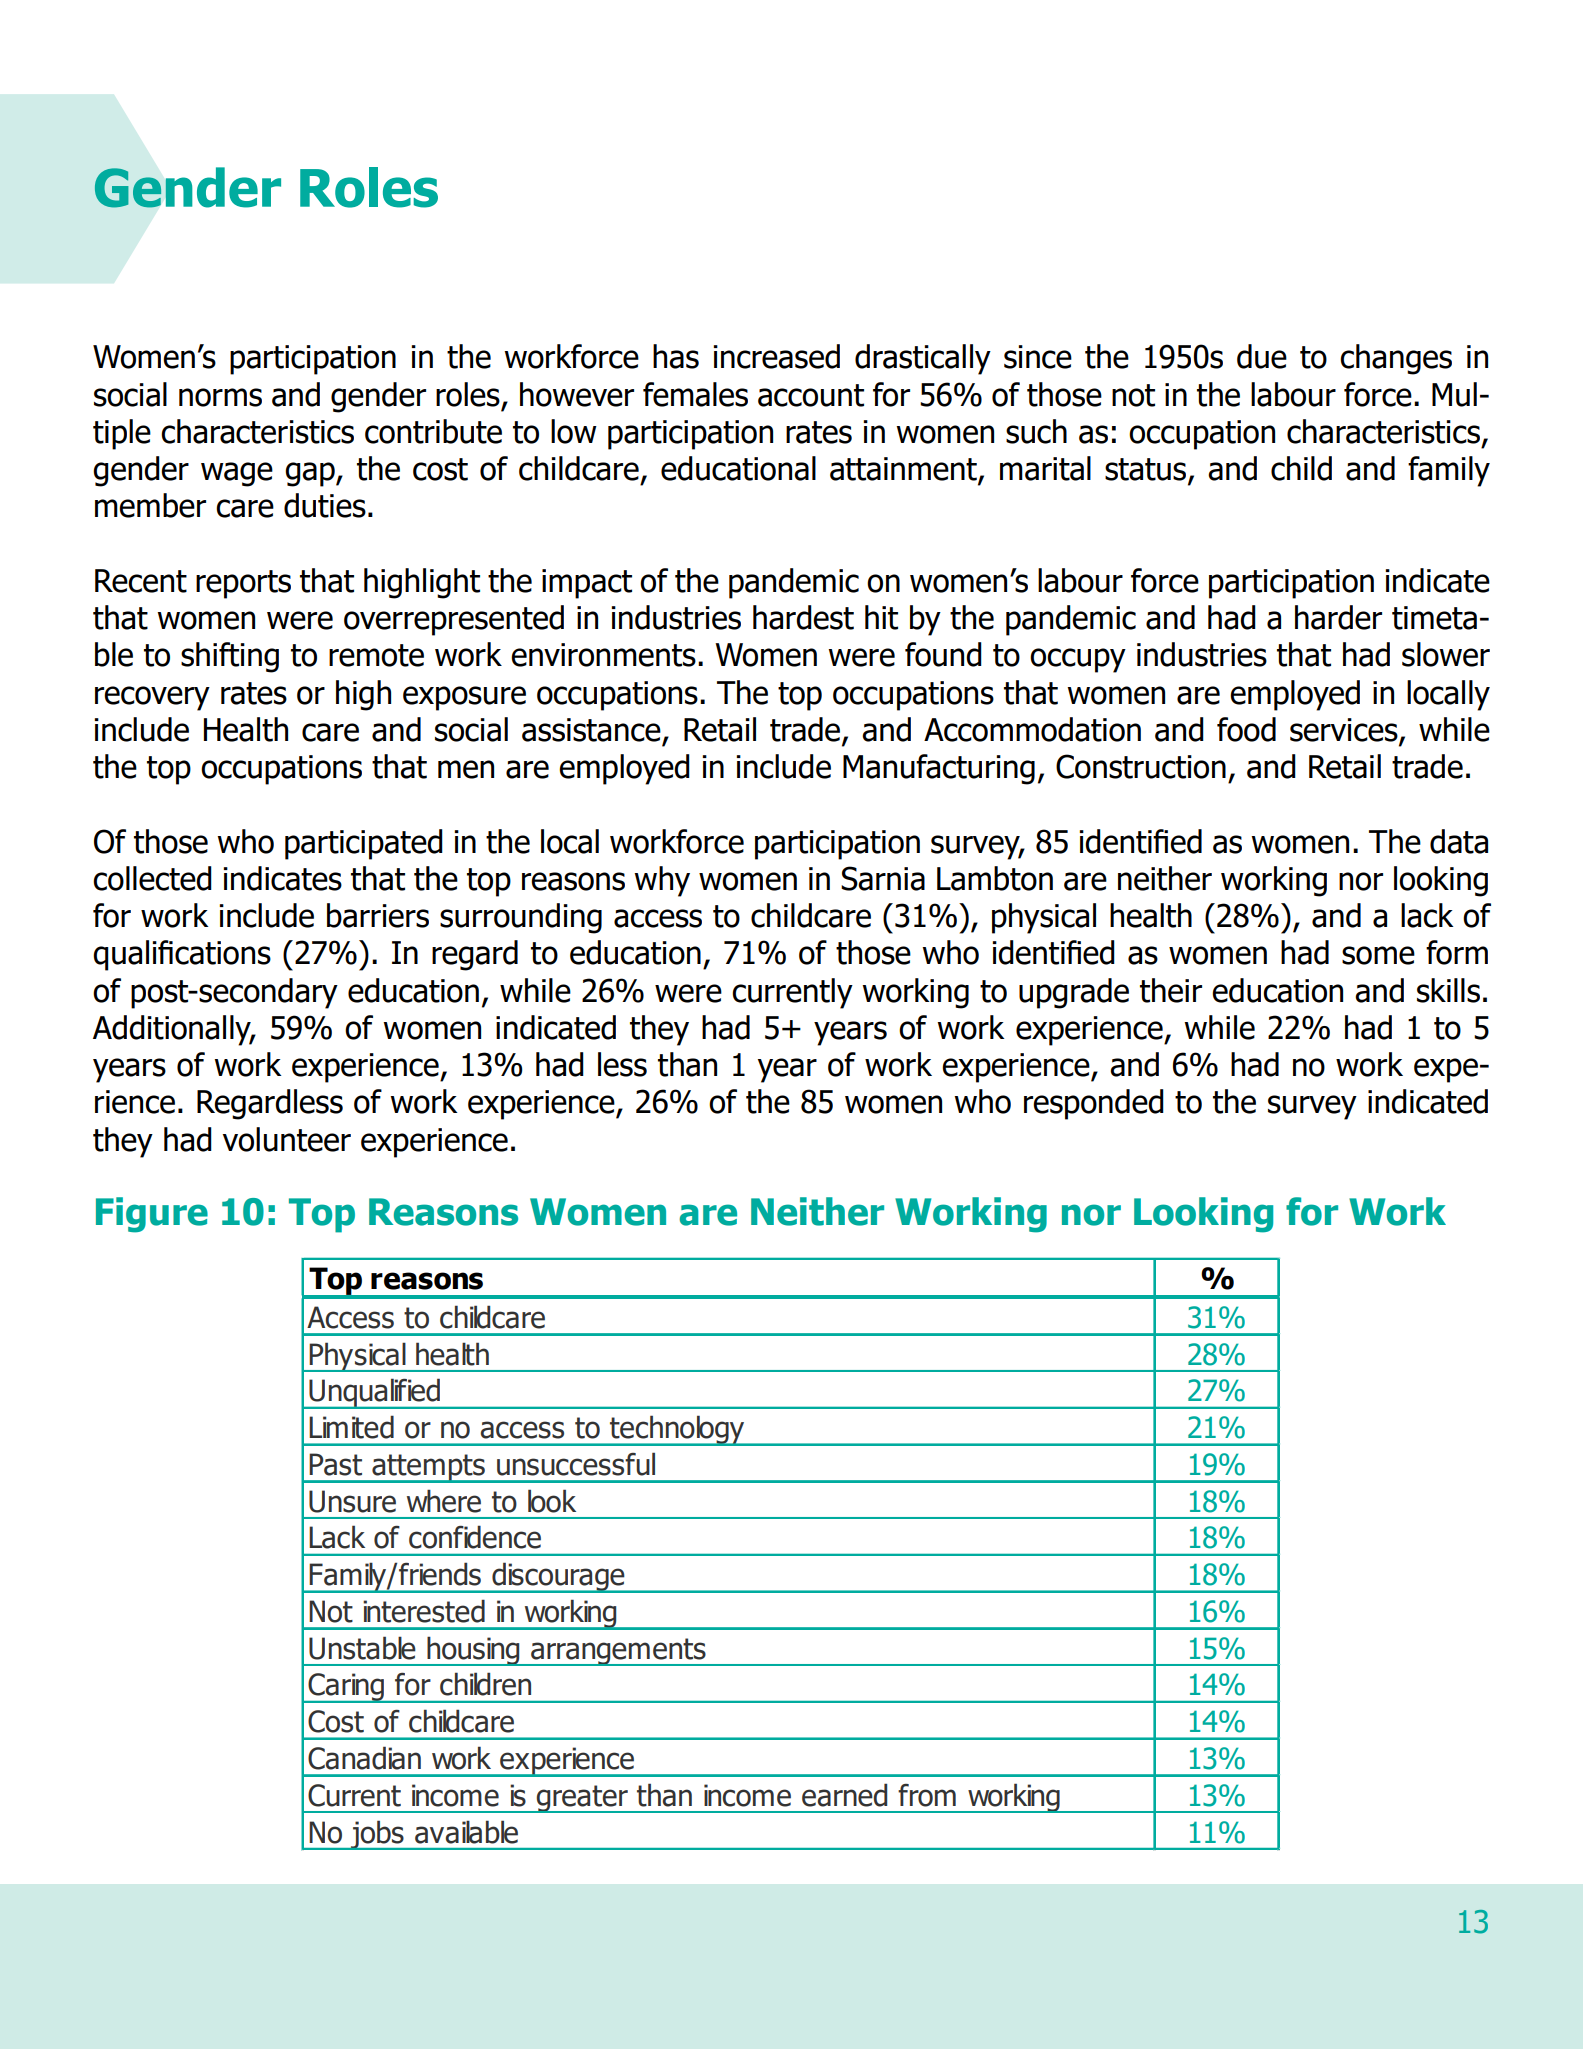  What do you see at coordinates (364, 844) in the screenshot?
I see `participated` at bounding box center [364, 844].
